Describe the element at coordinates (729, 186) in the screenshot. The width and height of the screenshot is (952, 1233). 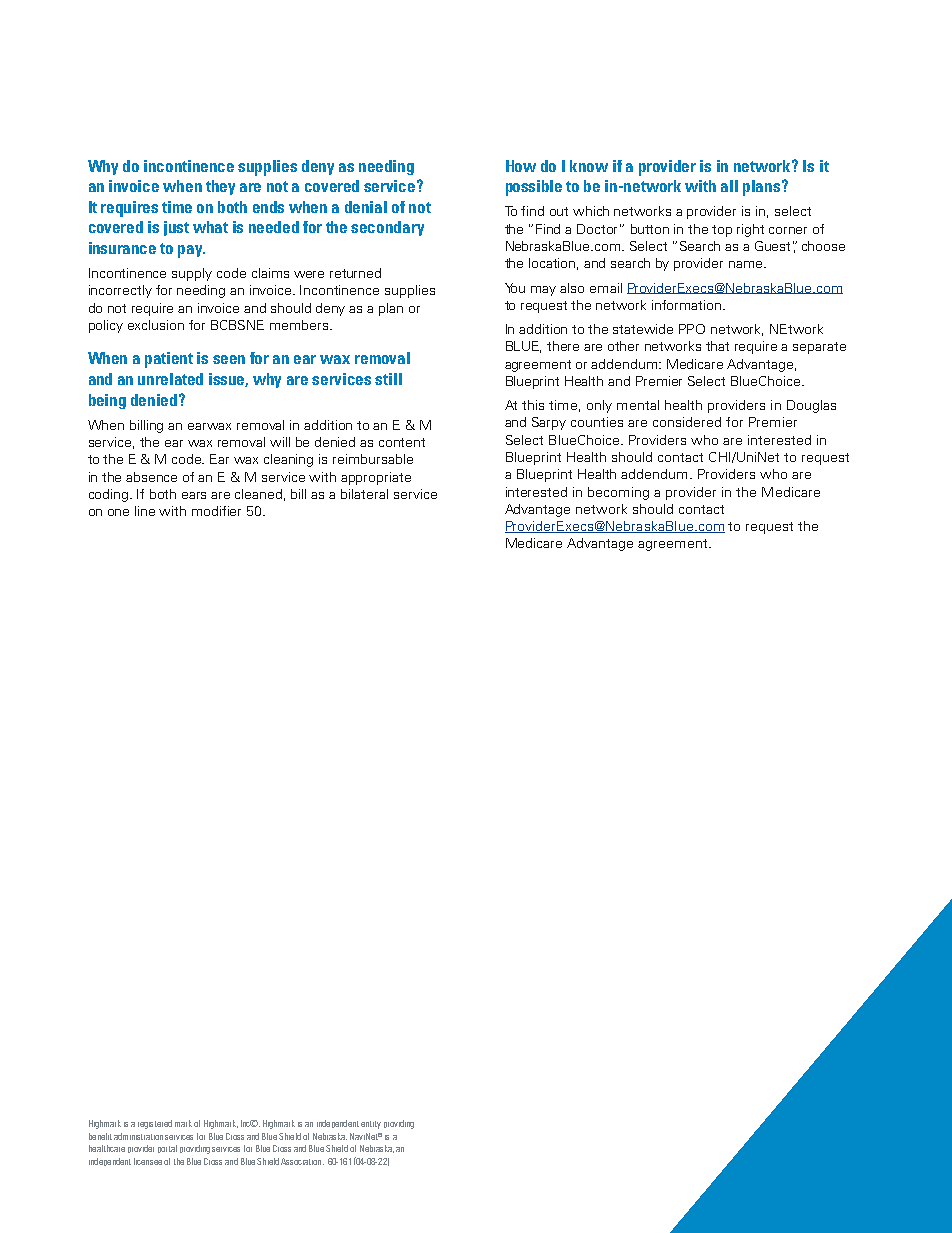
I see `all` at that location.
